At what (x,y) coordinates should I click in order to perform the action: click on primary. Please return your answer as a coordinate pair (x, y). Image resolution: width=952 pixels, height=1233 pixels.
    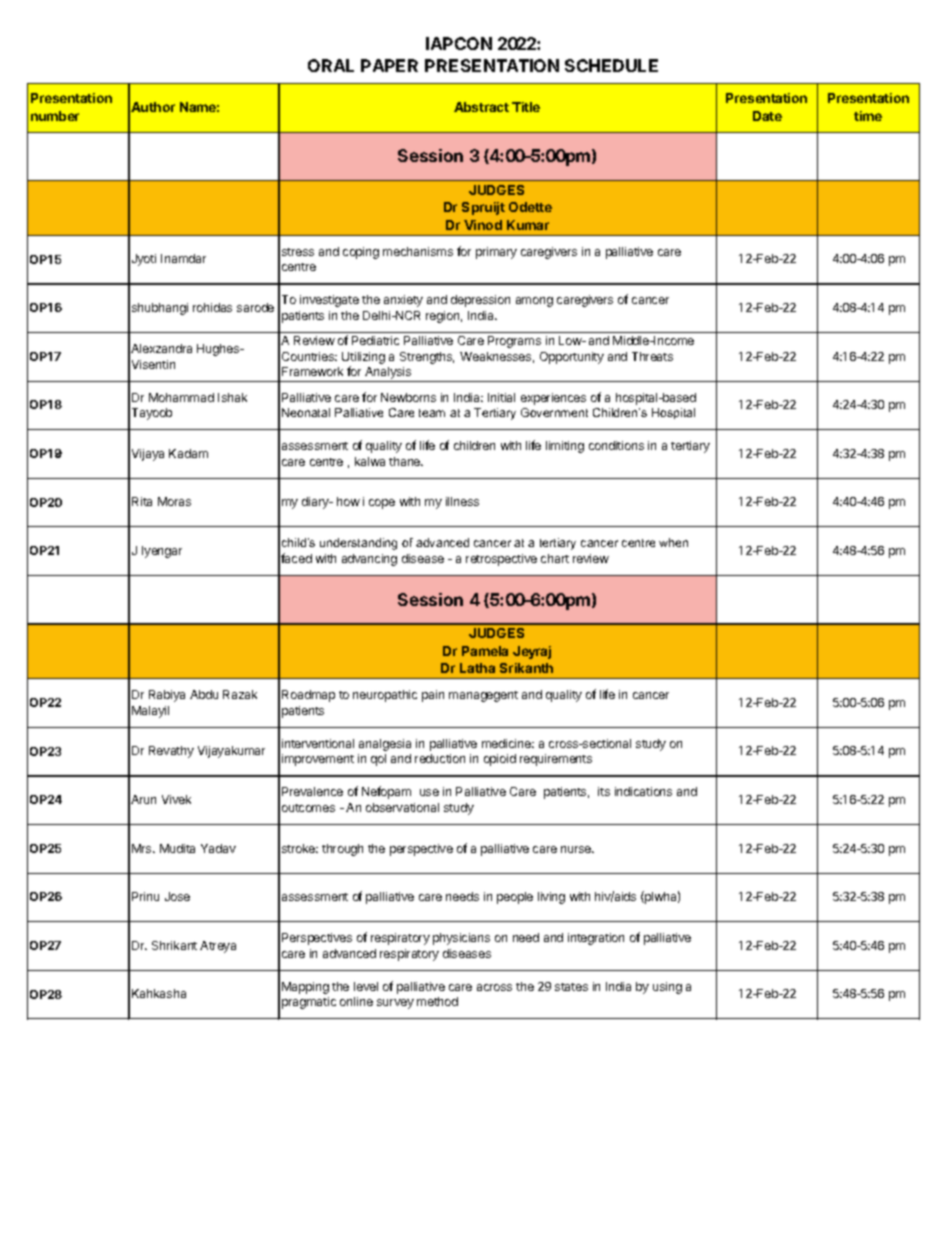
    Looking at the image, I should click on (496, 253).
